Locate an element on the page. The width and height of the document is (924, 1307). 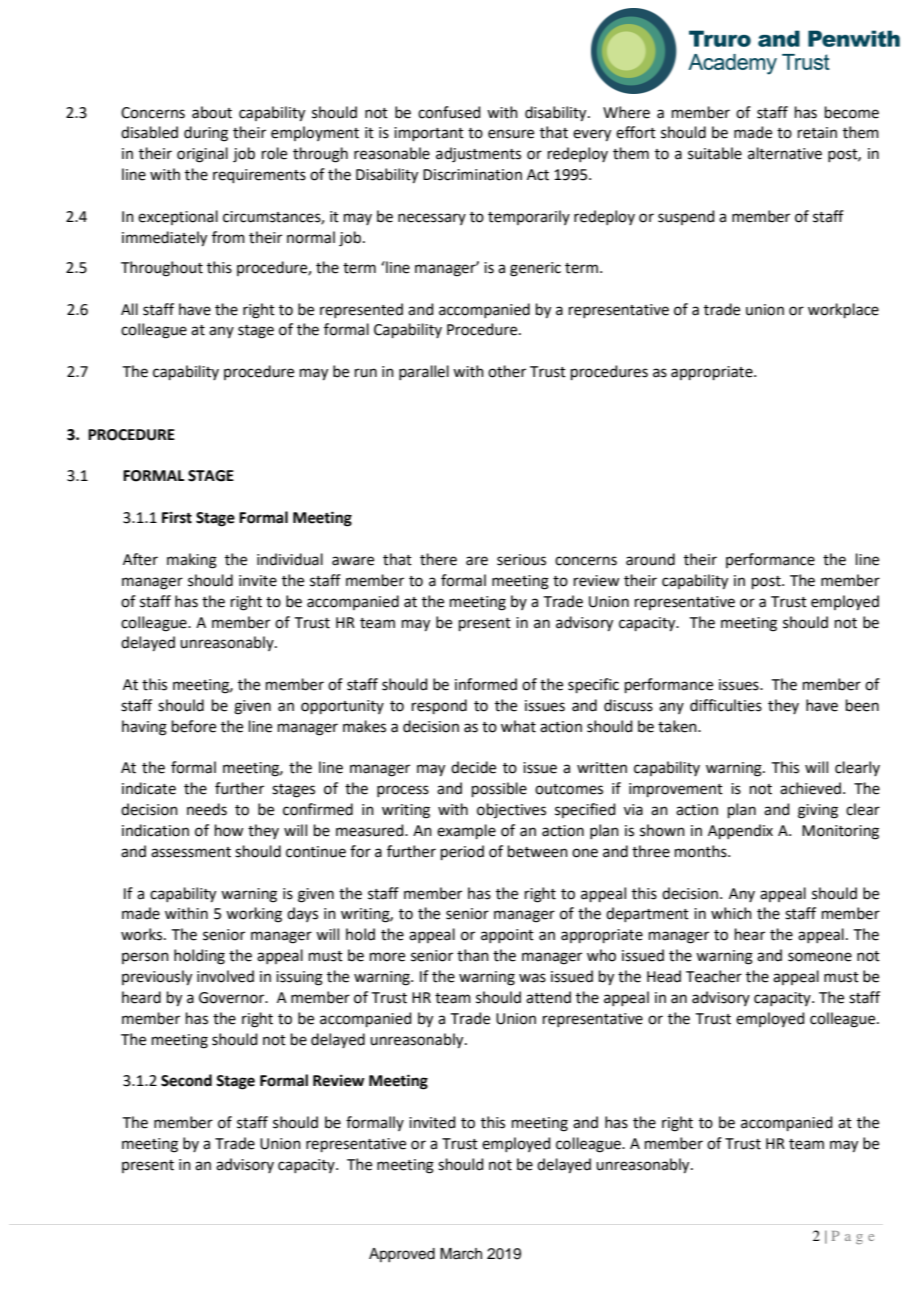
before is located at coordinates (194, 726).
